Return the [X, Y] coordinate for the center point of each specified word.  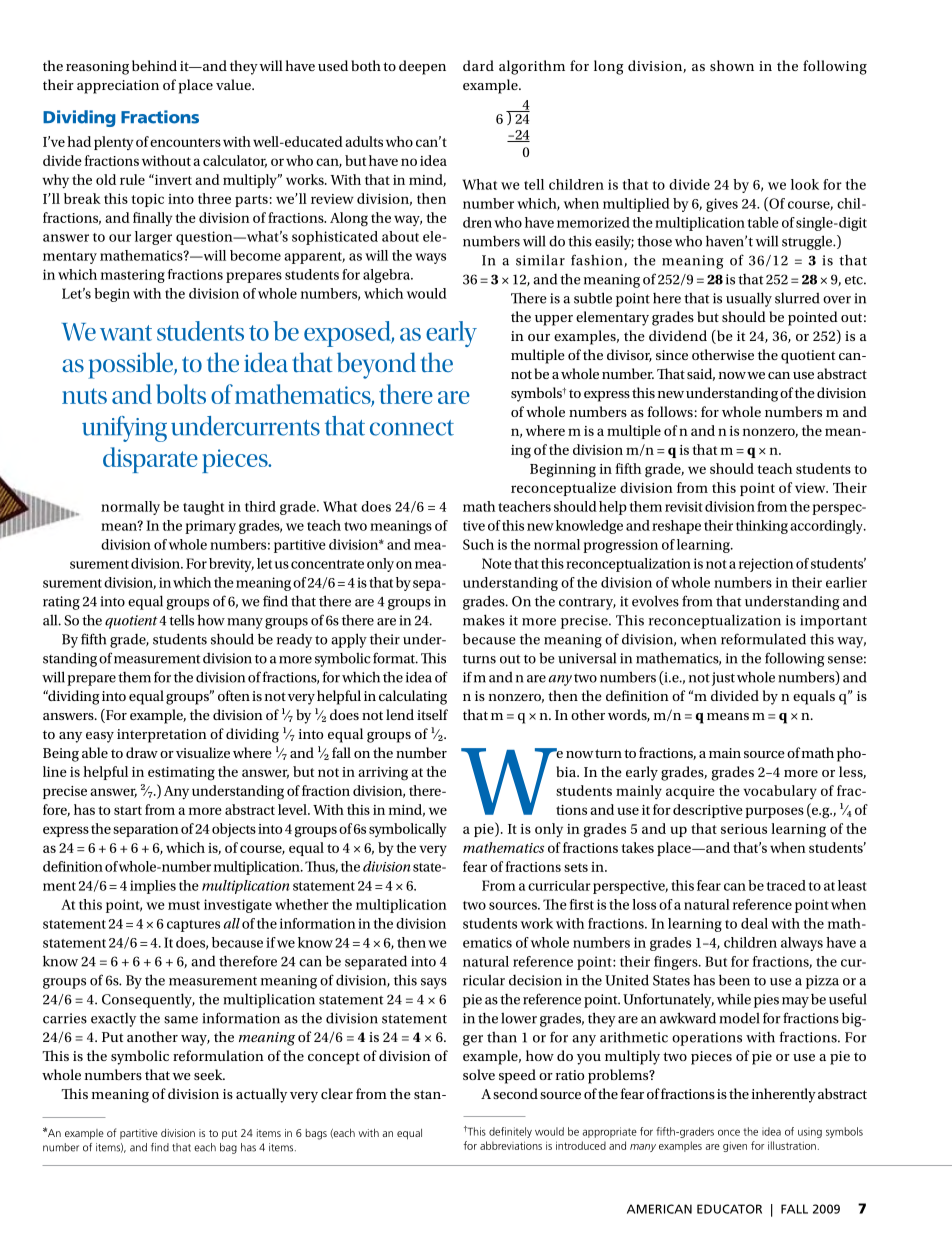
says [434, 983]
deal [754, 923]
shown [732, 65]
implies [153, 887]
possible [131, 365]
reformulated [763, 639]
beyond [376, 365]
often [234, 695]
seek [209, 1074]
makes [484, 620]
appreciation [118, 87]
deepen [422, 67]
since [672, 355]
